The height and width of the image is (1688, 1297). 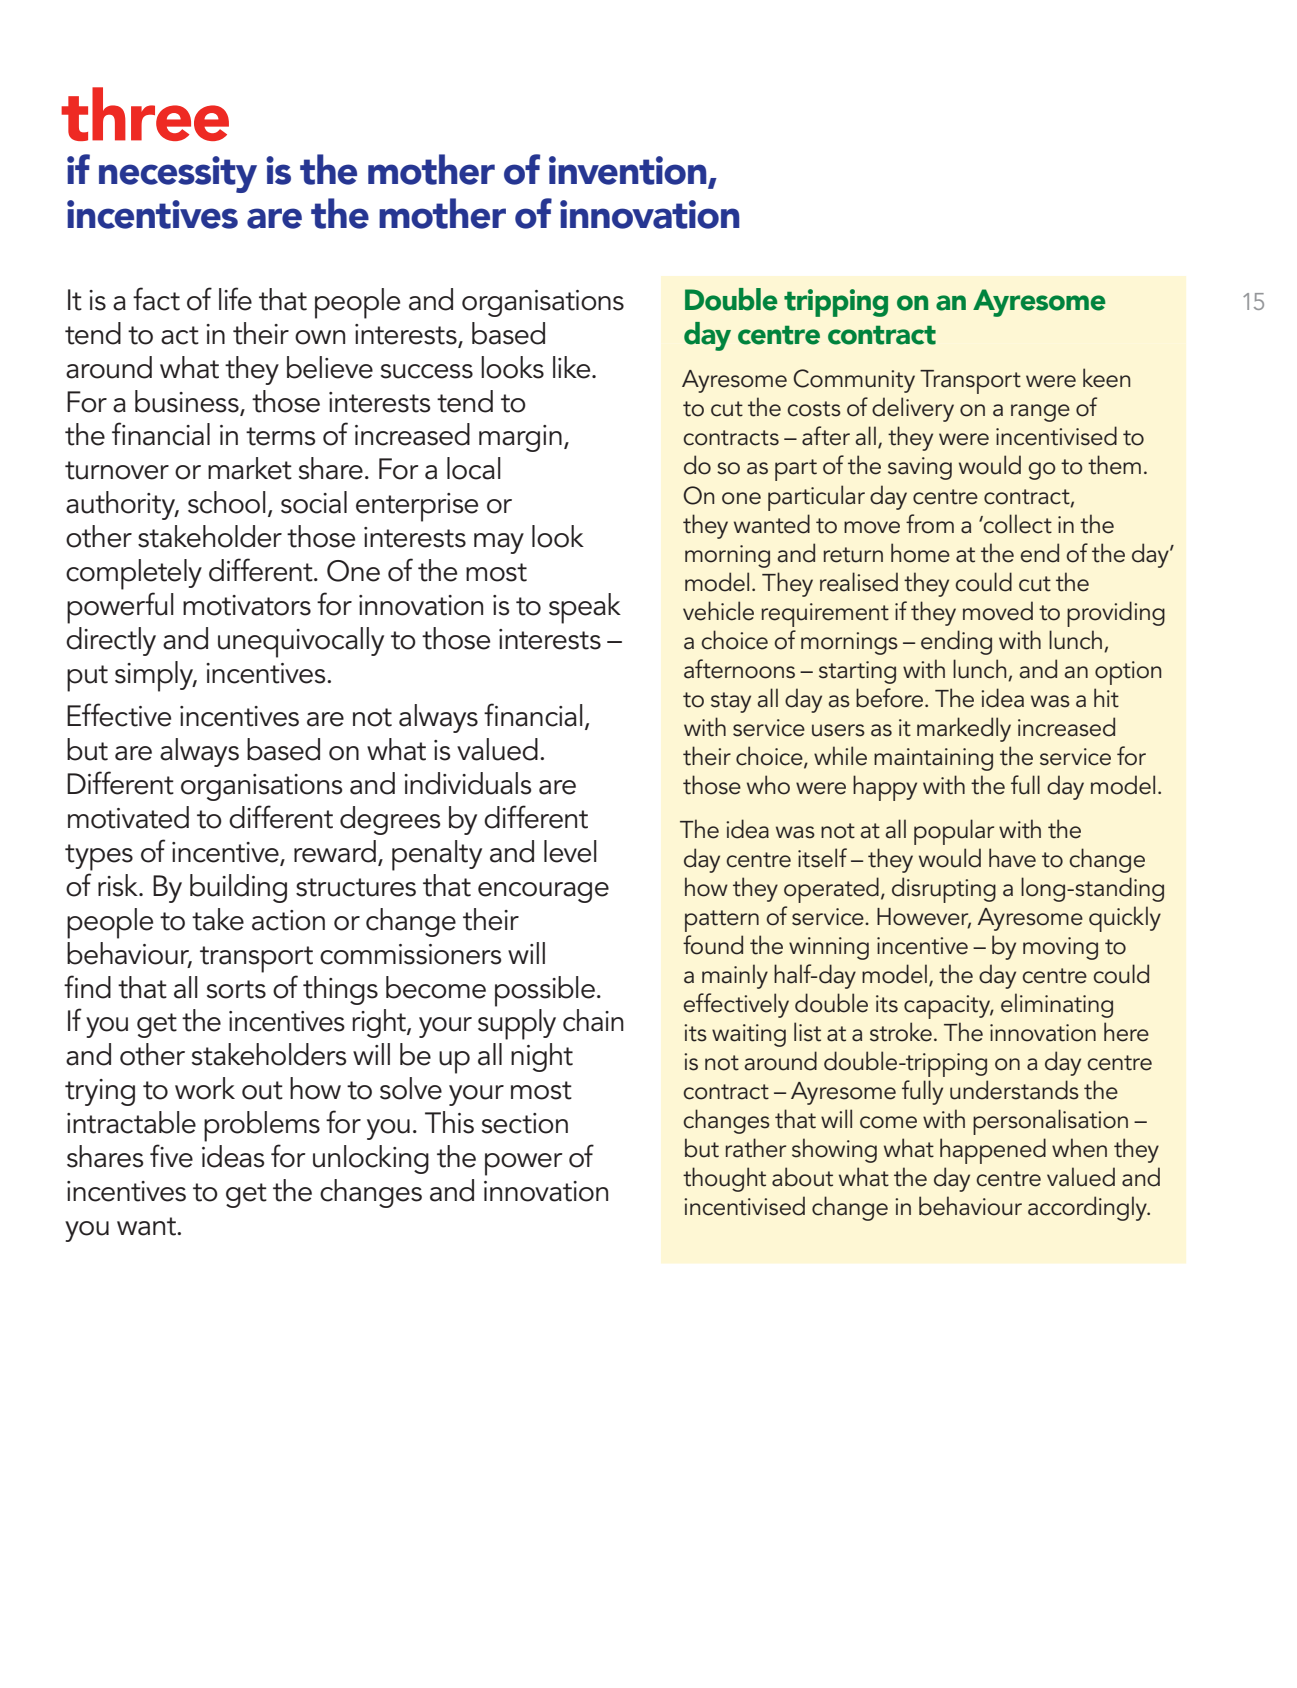 What do you see at coordinates (1012, 858) in the image?
I see `have` at bounding box center [1012, 858].
